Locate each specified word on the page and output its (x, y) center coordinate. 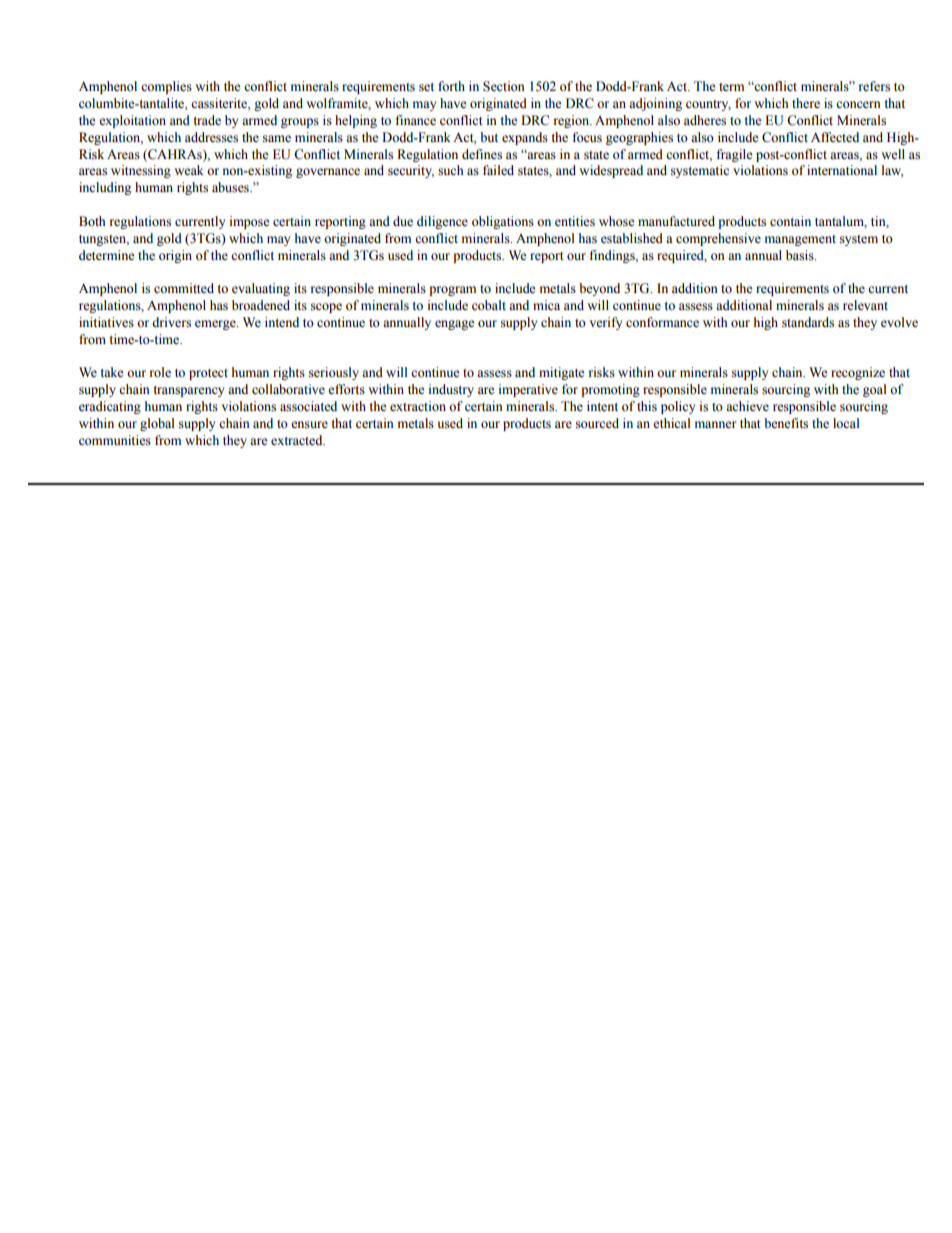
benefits (786, 423)
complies (166, 87)
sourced (597, 423)
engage (455, 325)
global (157, 424)
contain (790, 221)
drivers (171, 322)
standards (808, 322)
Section (504, 86)
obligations (503, 222)
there (806, 103)
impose (250, 222)
